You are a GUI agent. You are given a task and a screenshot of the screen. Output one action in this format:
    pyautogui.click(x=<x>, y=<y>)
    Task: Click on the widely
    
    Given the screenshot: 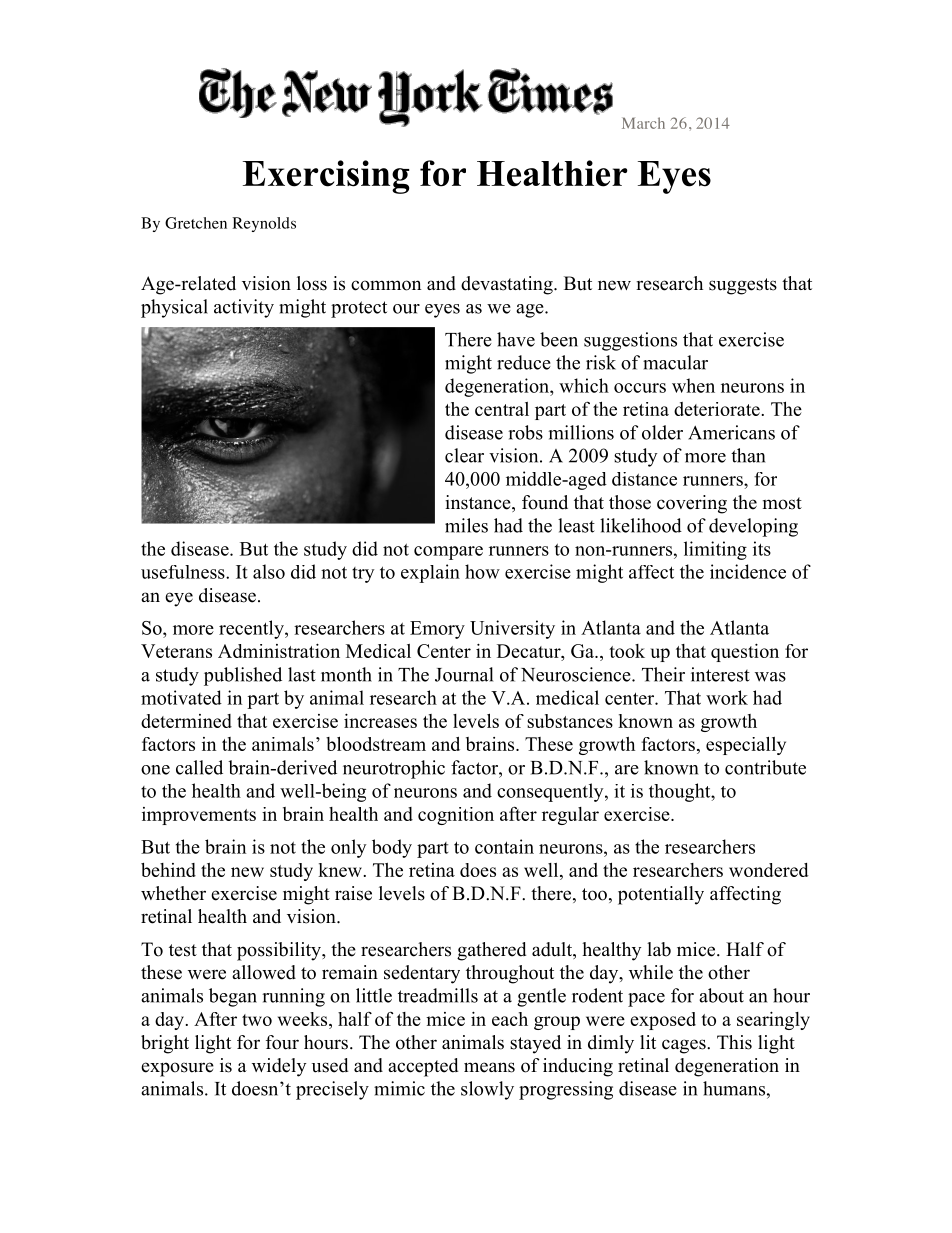 What is the action you would take?
    pyautogui.click(x=279, y=1067)
